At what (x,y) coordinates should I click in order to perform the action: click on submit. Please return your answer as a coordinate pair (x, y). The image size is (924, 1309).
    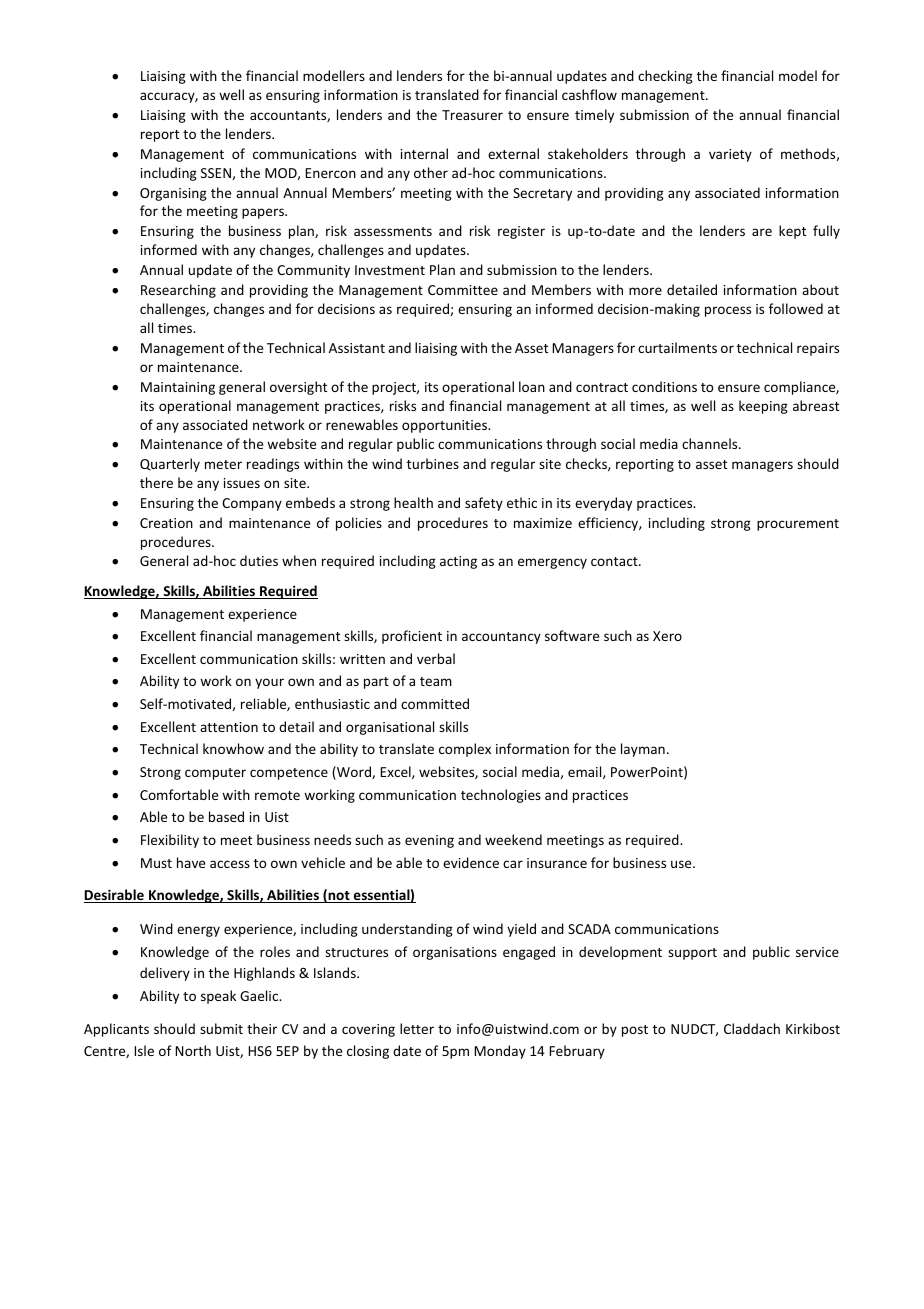
    Looking at the image, I should click on (221, 1028).
